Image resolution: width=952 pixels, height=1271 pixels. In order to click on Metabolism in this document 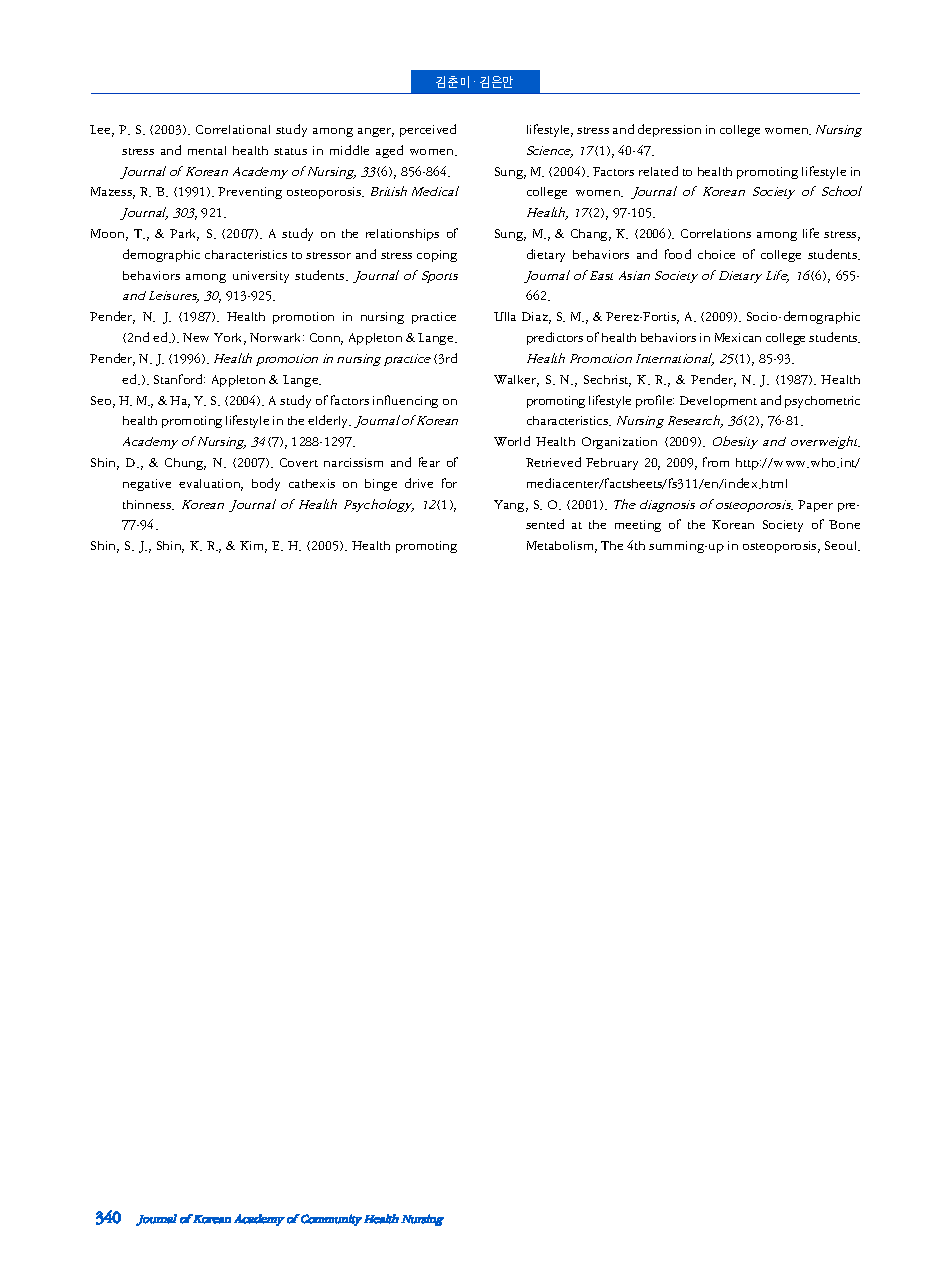, I will do `click(562, 547)`.
